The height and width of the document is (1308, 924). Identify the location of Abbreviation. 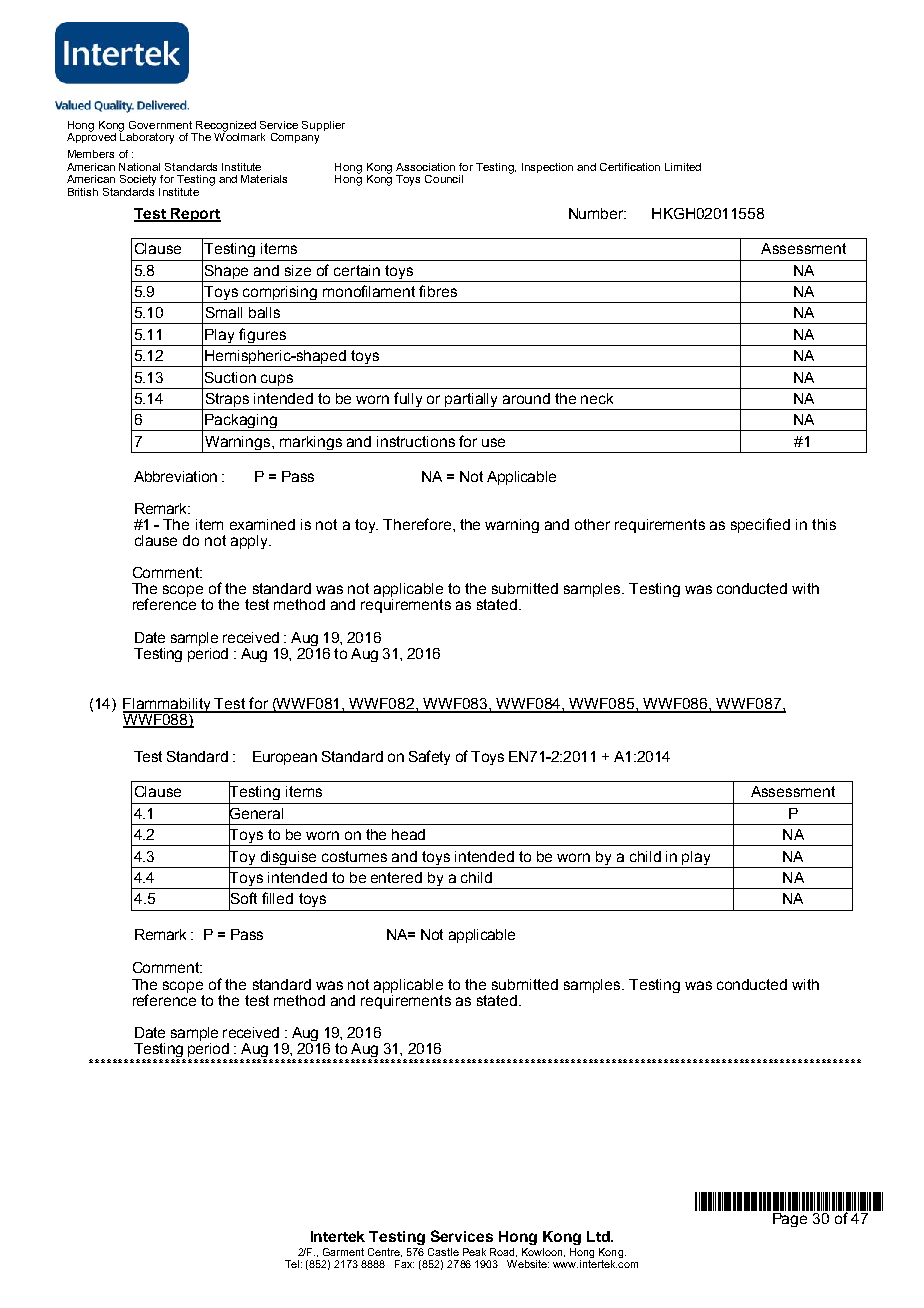
(175, 476).
